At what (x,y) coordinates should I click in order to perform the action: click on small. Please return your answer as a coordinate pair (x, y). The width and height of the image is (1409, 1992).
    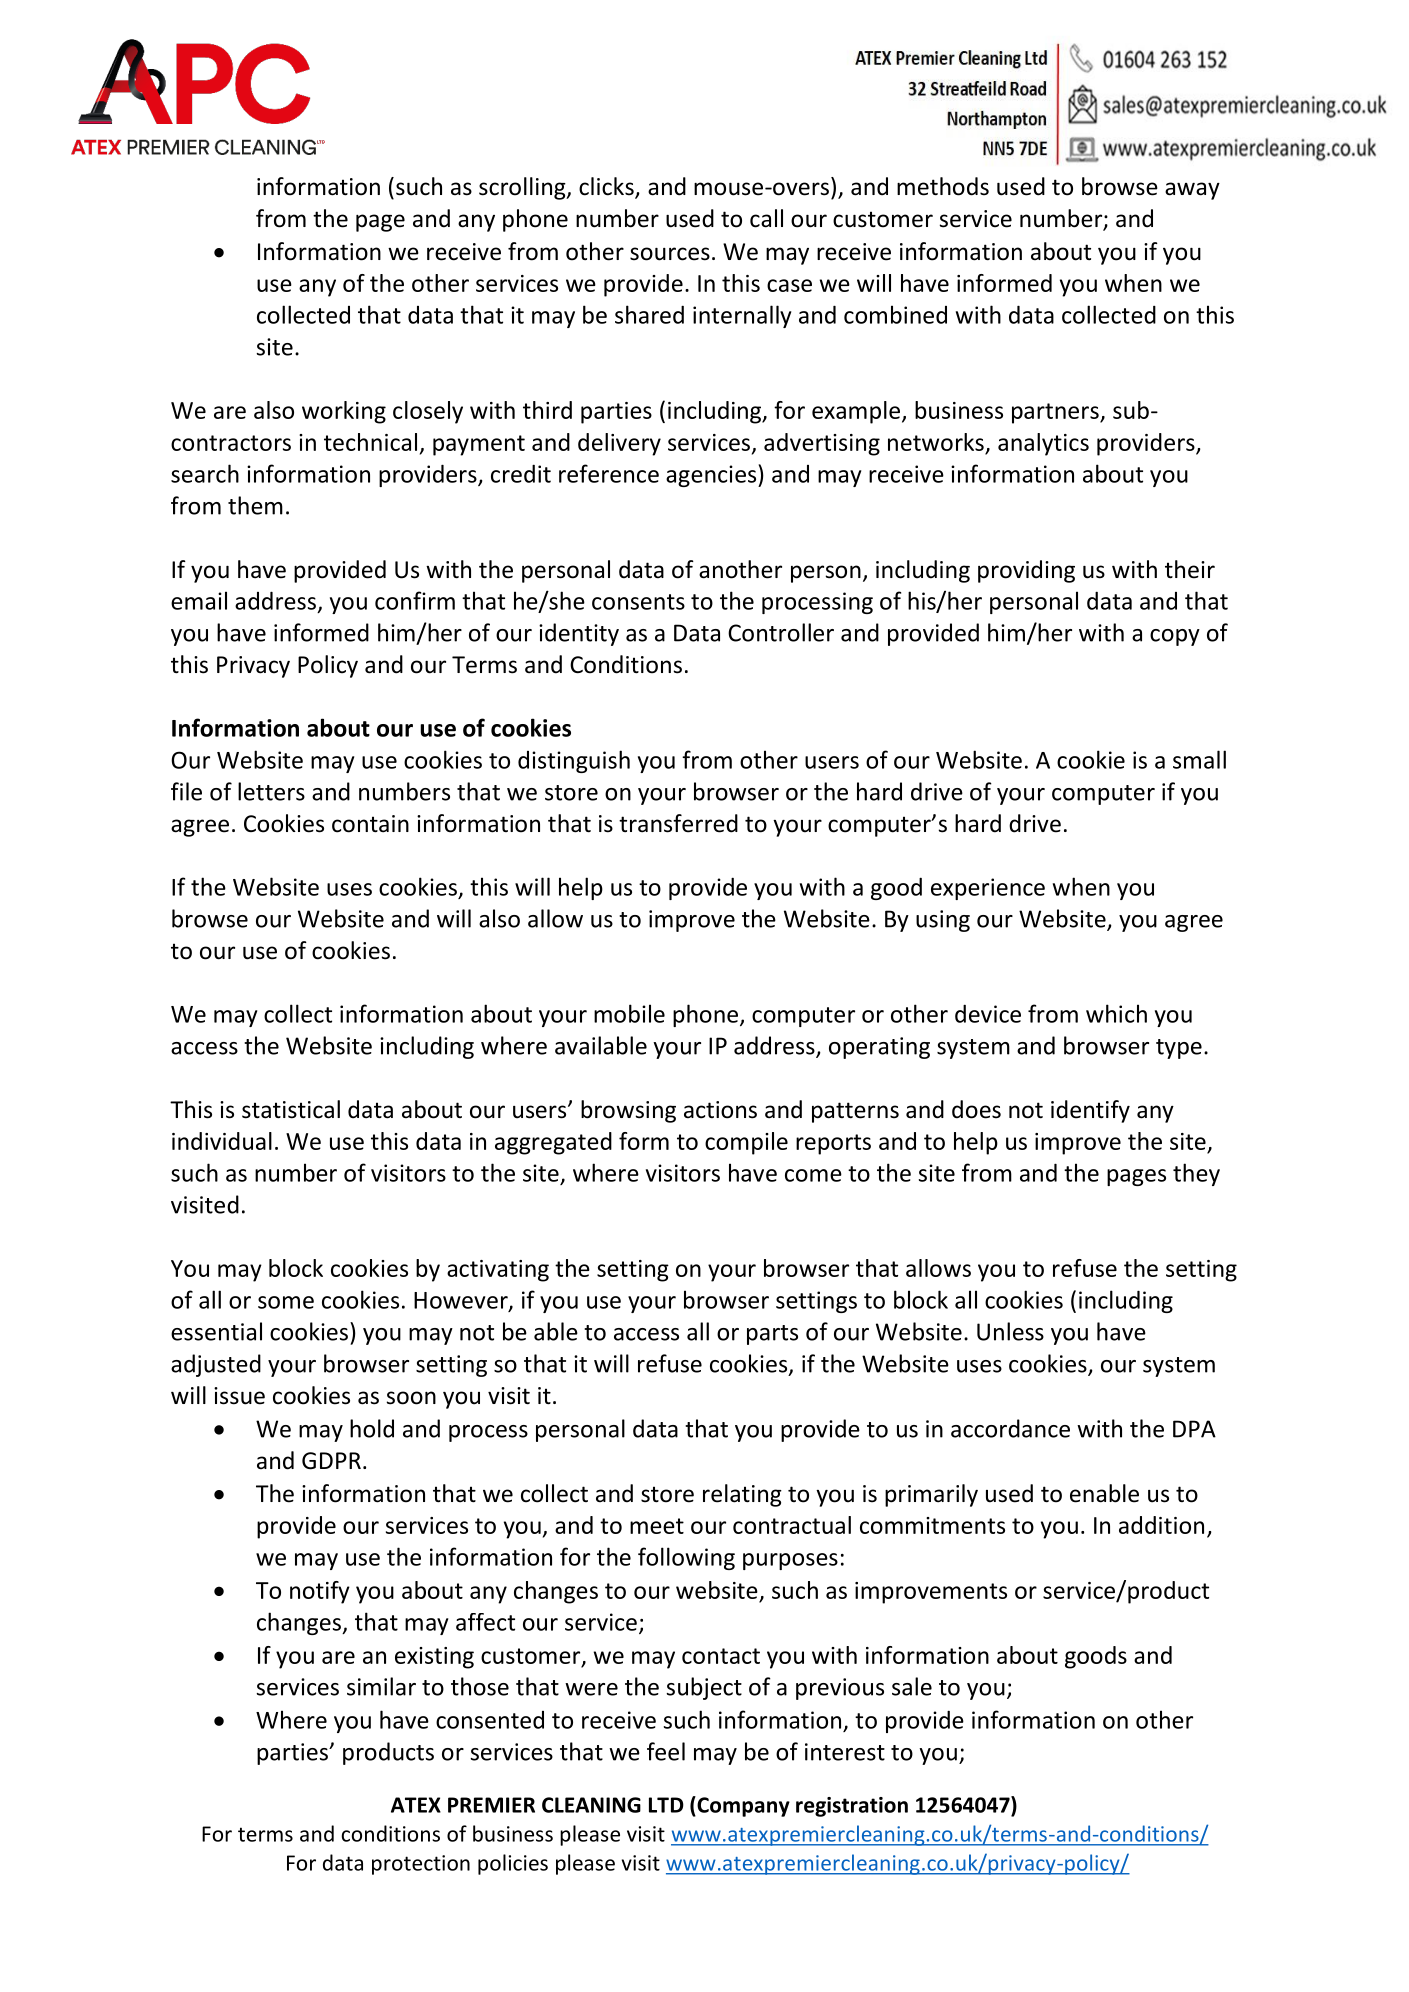
    Looking at the image, I should click on (1199, 759).
